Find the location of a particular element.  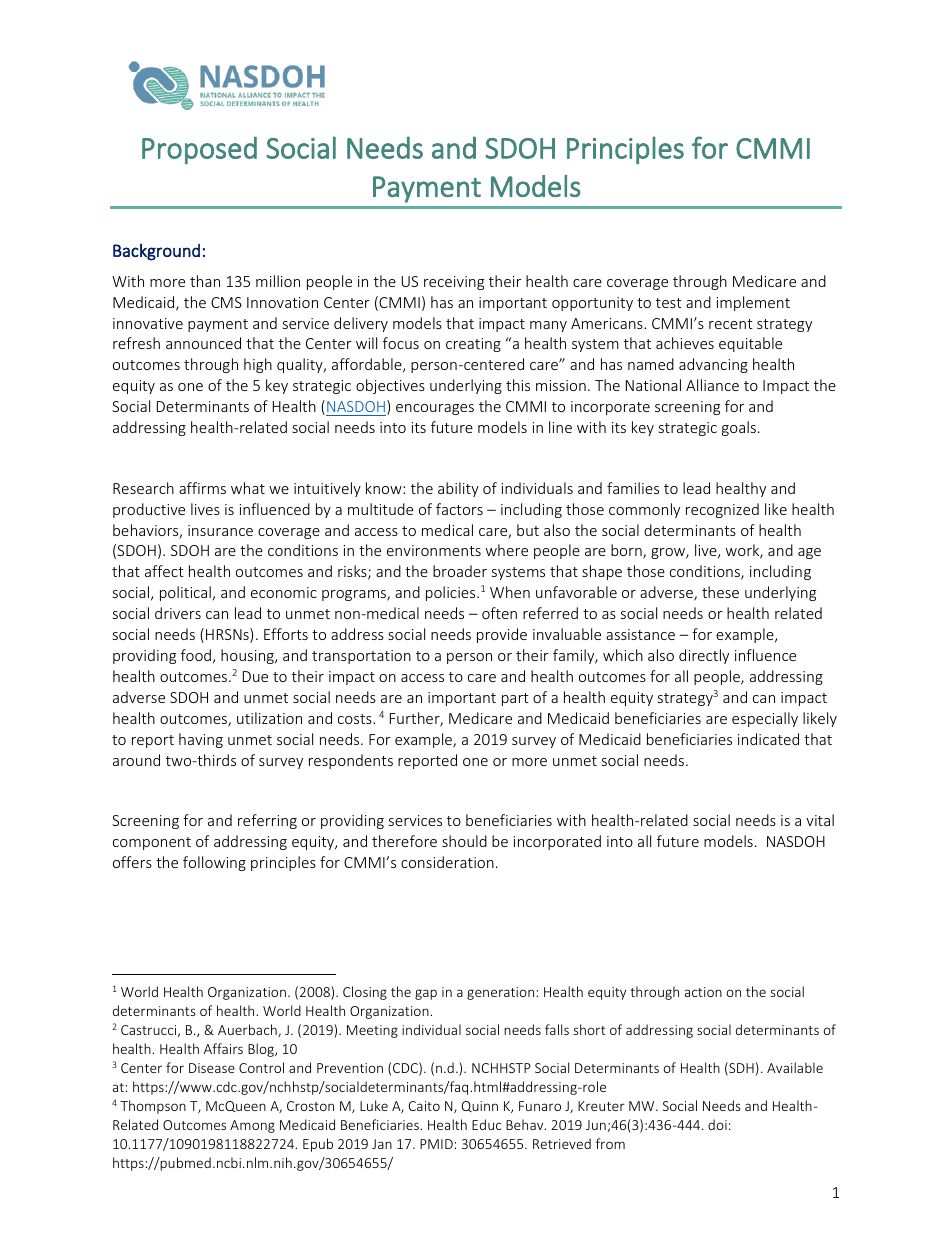

Proposed is located at coordinates (199, 150).
